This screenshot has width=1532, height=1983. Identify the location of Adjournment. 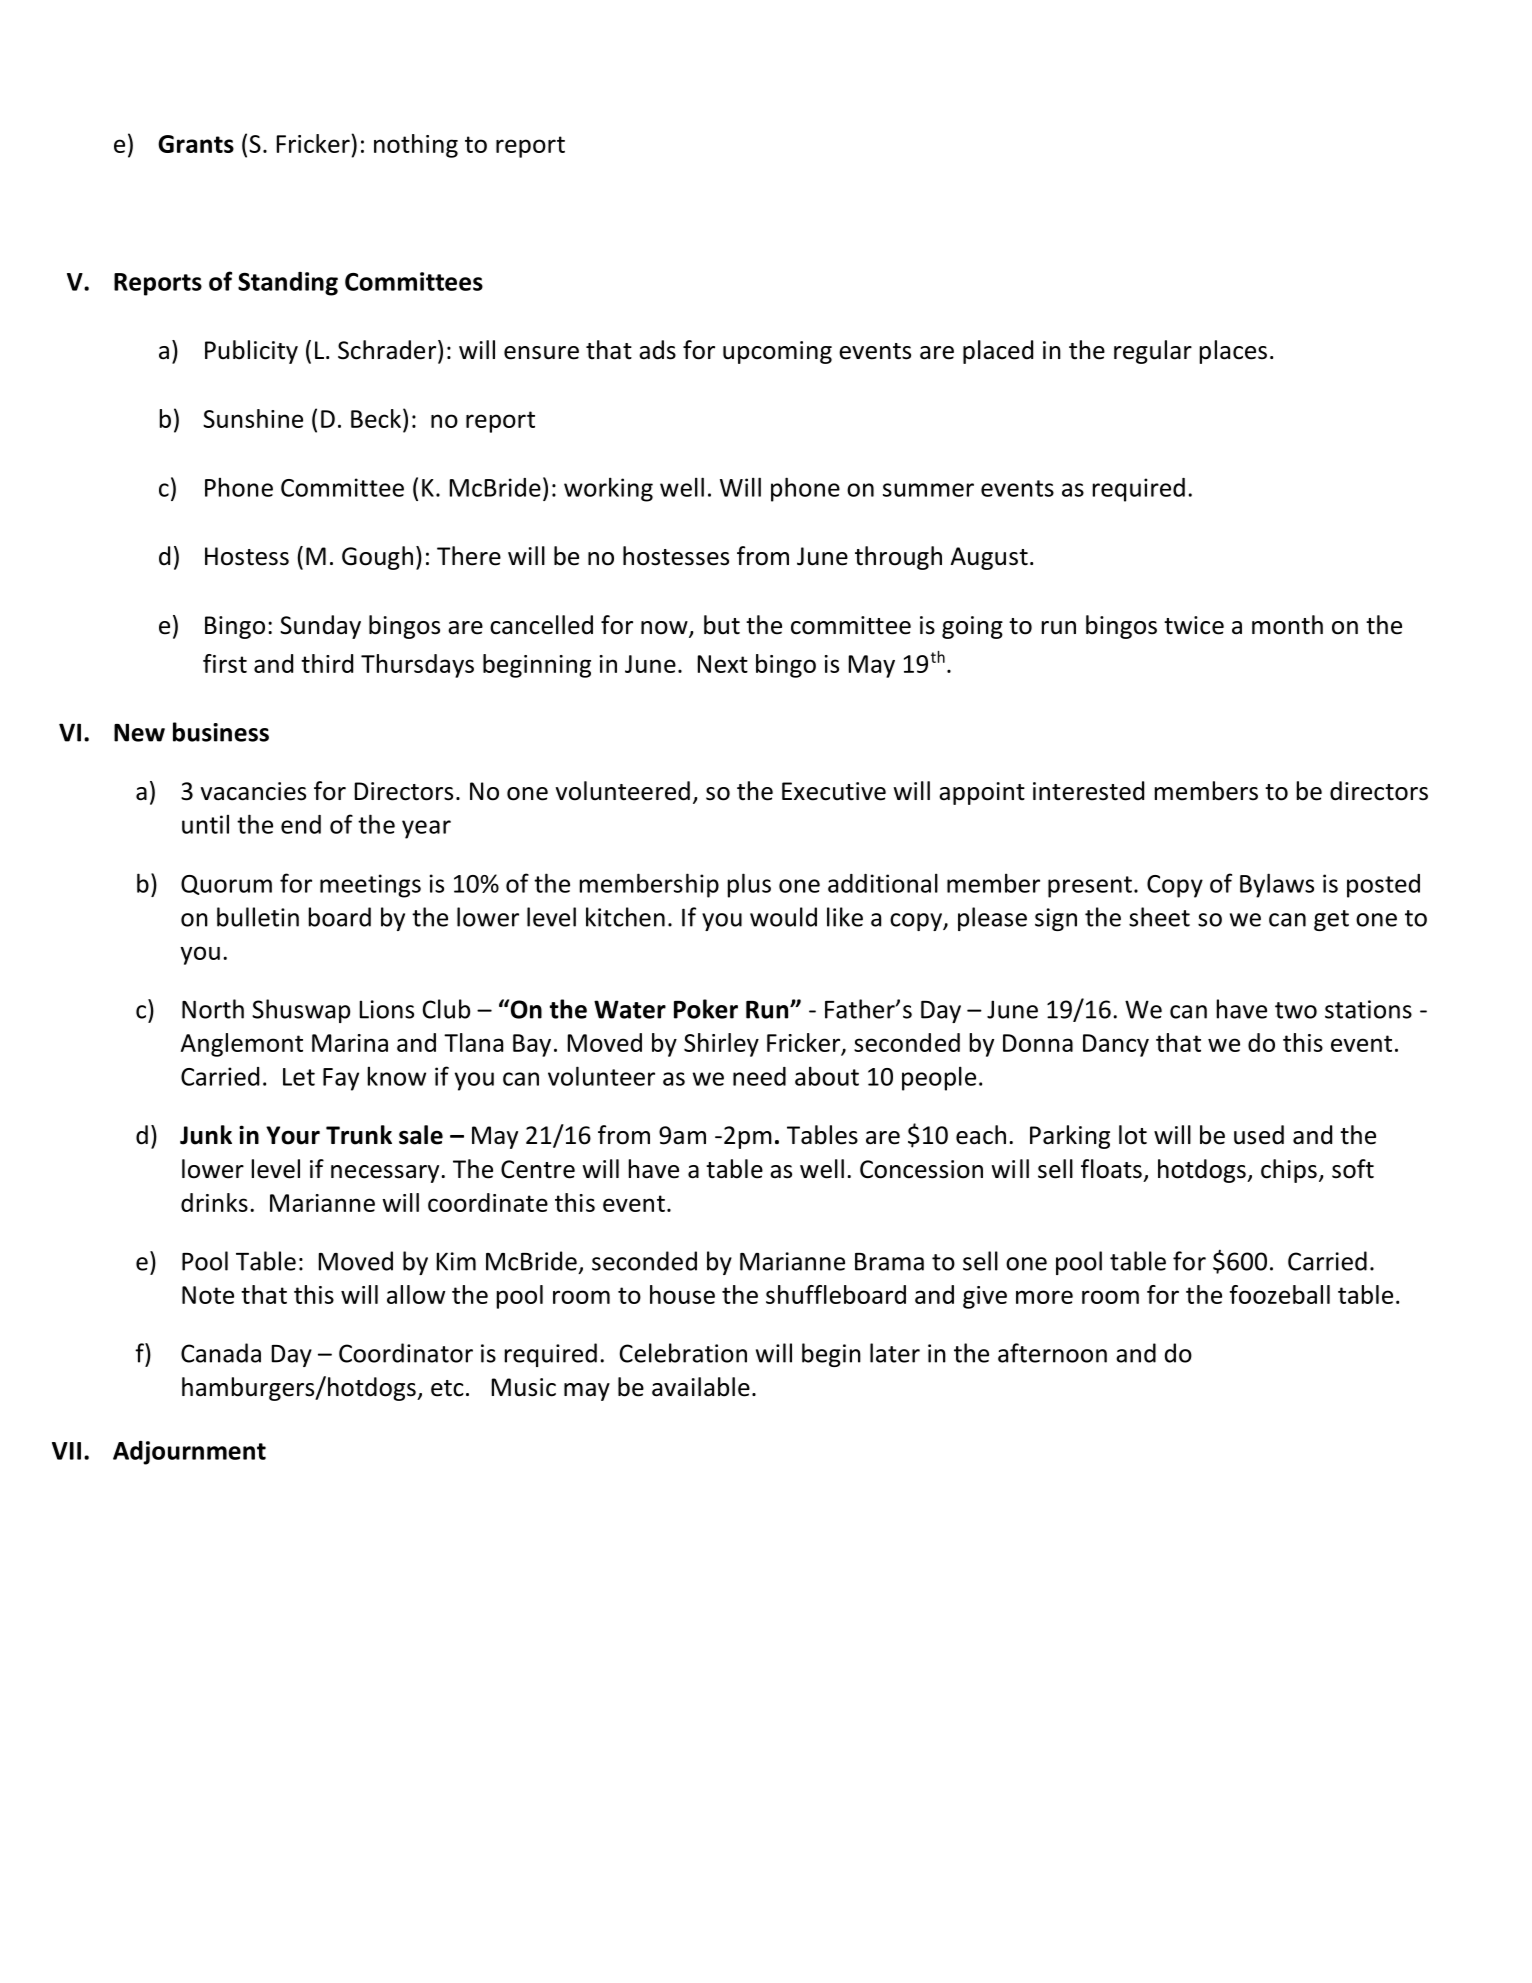
(189, 1453).
